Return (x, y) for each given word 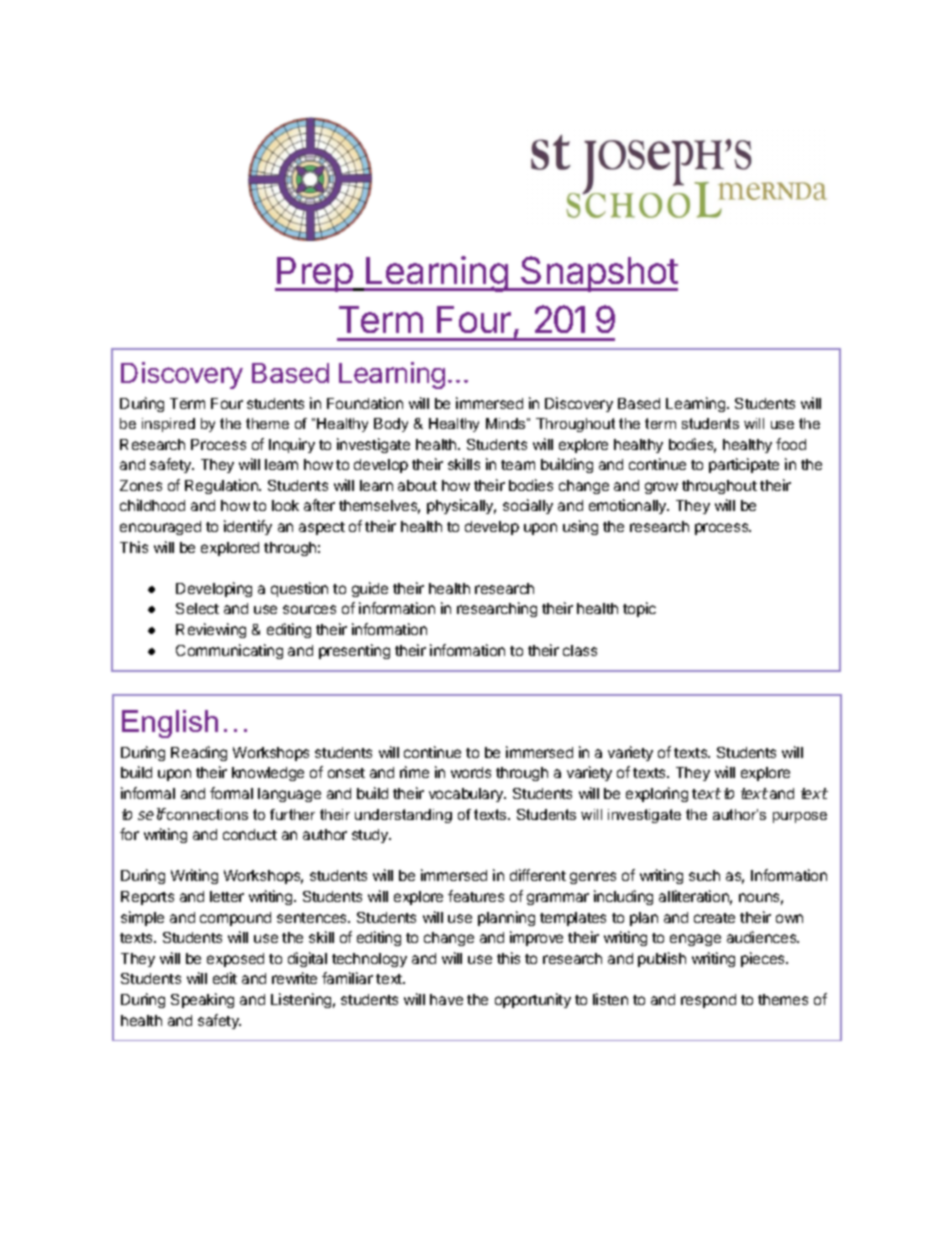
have (446, 999)
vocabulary (467, 795)
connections (206, 814)
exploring (657, 794)
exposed (235, 960)
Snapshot (598, 274)
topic (639, 609)
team (518, 465)
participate (744, 465)
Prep (315, 274)
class (580, 650)
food (791, 444)
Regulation (222, 486)
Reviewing (211, 630)
